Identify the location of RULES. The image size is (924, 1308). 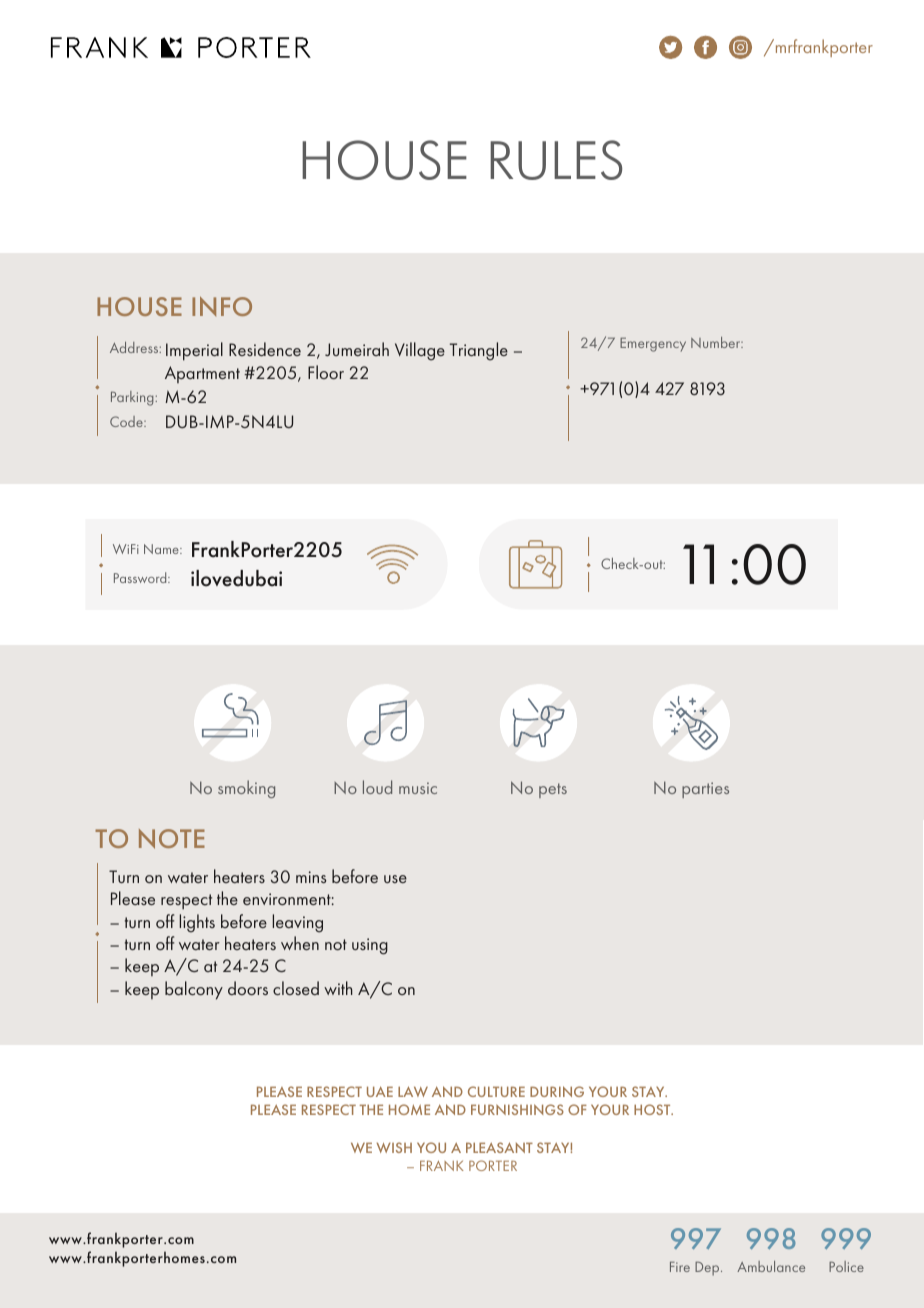
(556, 160).
